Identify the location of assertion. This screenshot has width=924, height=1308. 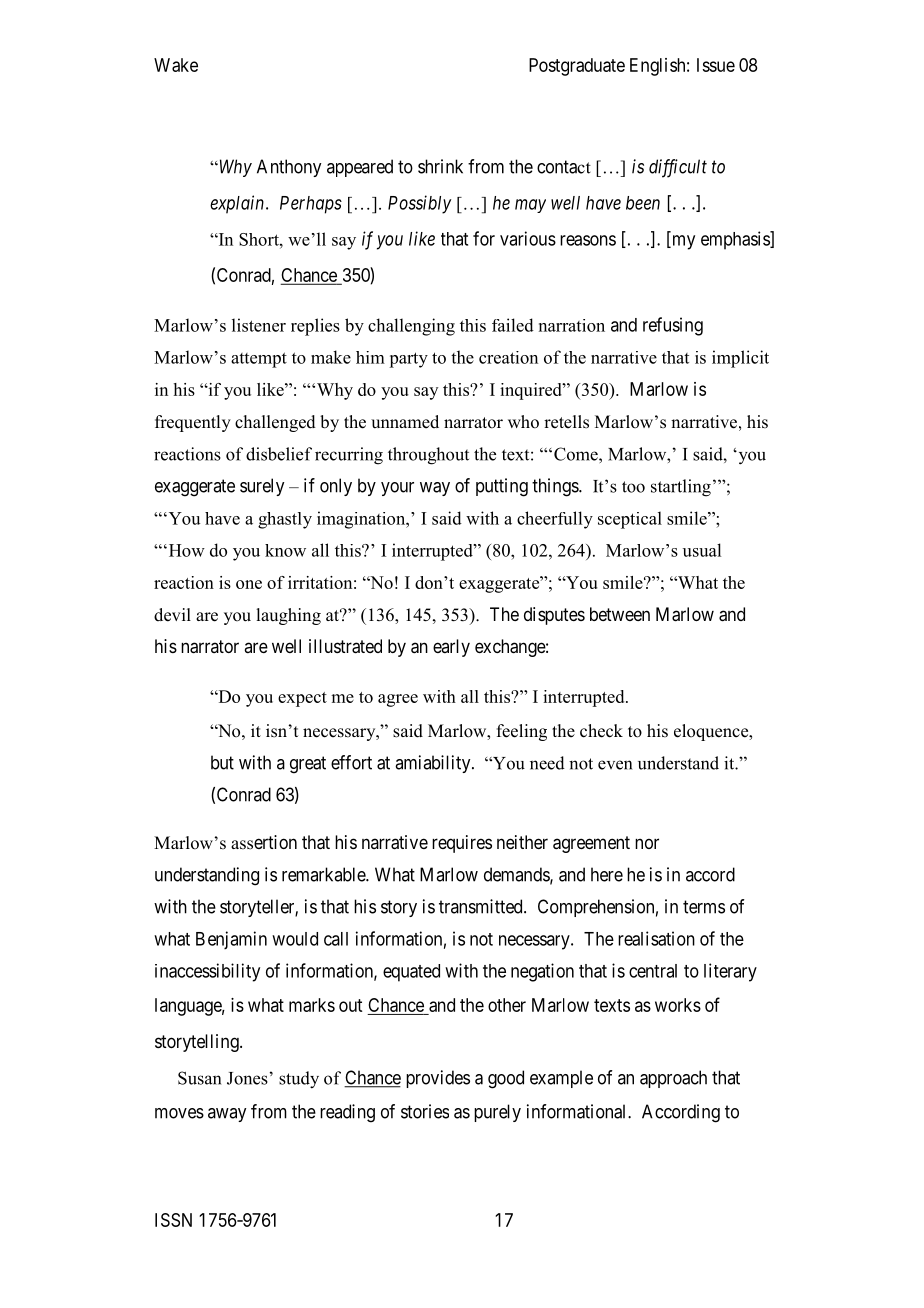
(264, 842).
